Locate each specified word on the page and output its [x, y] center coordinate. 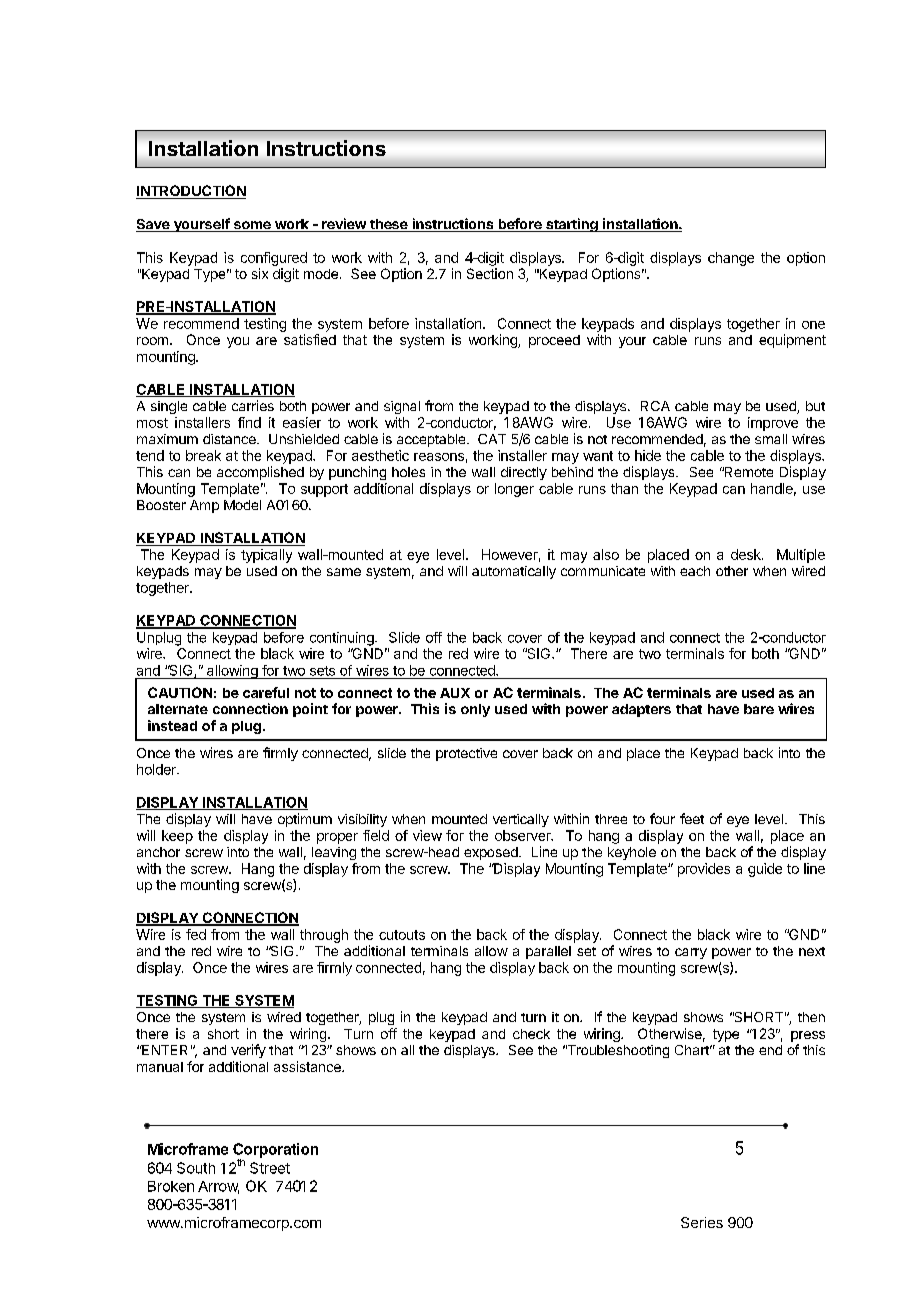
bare [759, 709]
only [475, 710]
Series [702, 1222]
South [196, 1168]
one [813, 325]
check [531, 1034]
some [252, 226]
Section [490, 273]
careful [266, 692]
